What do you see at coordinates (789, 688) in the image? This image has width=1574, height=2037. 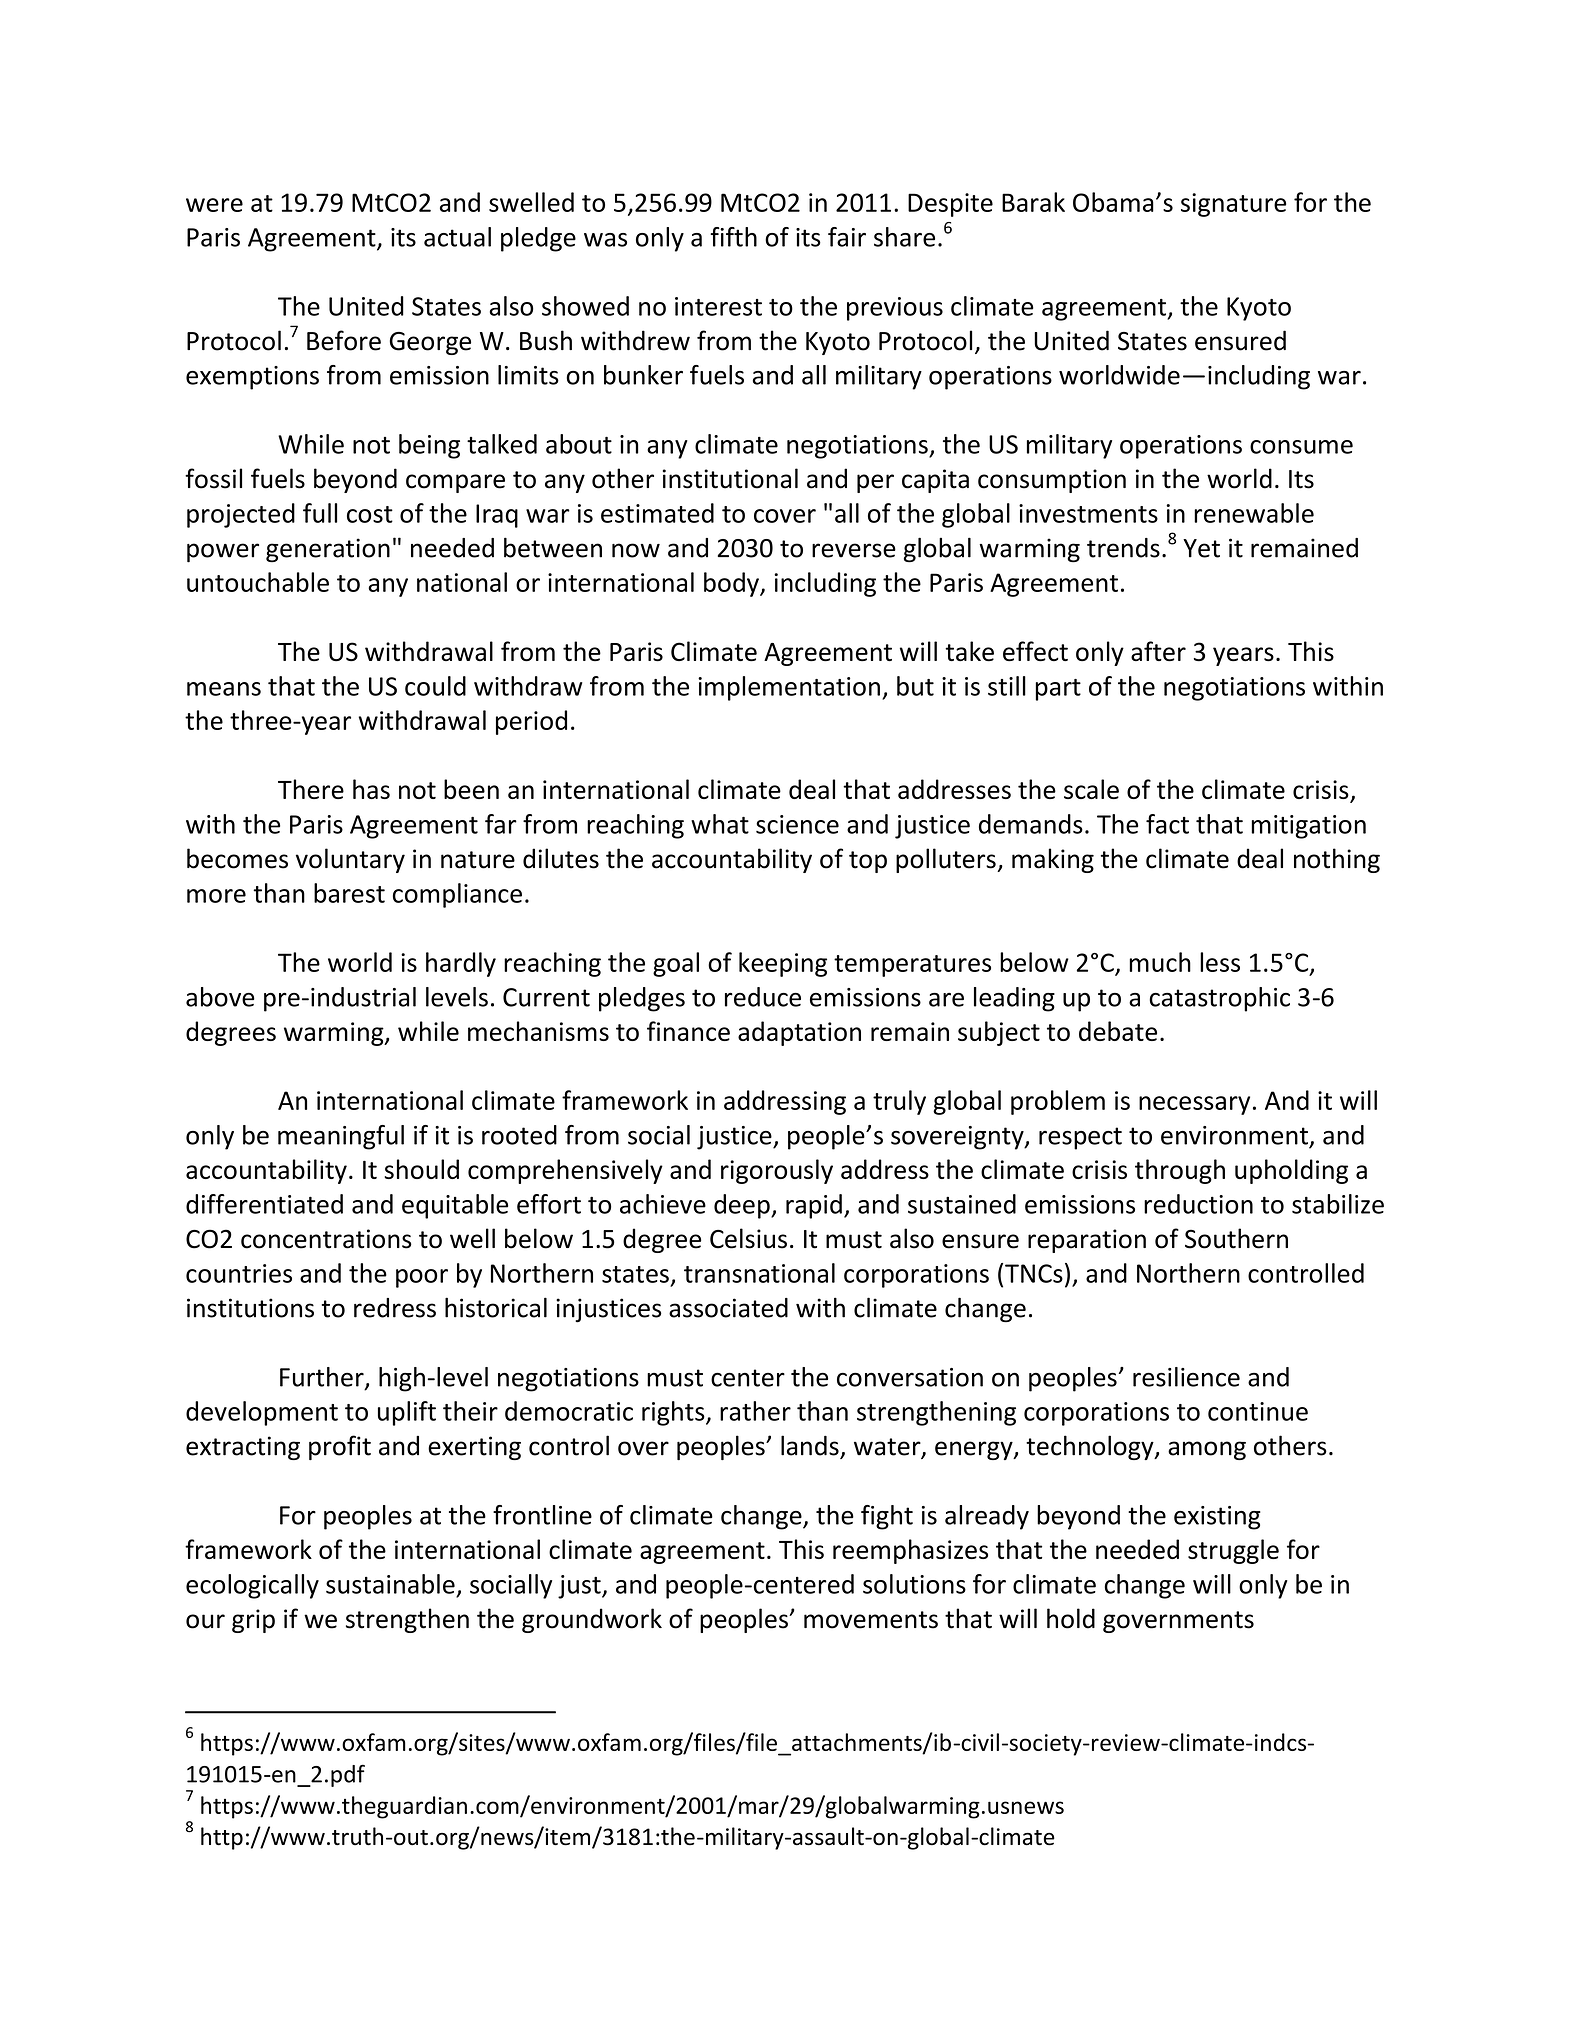 I see `implementation` at bounding box center [789, 688].
